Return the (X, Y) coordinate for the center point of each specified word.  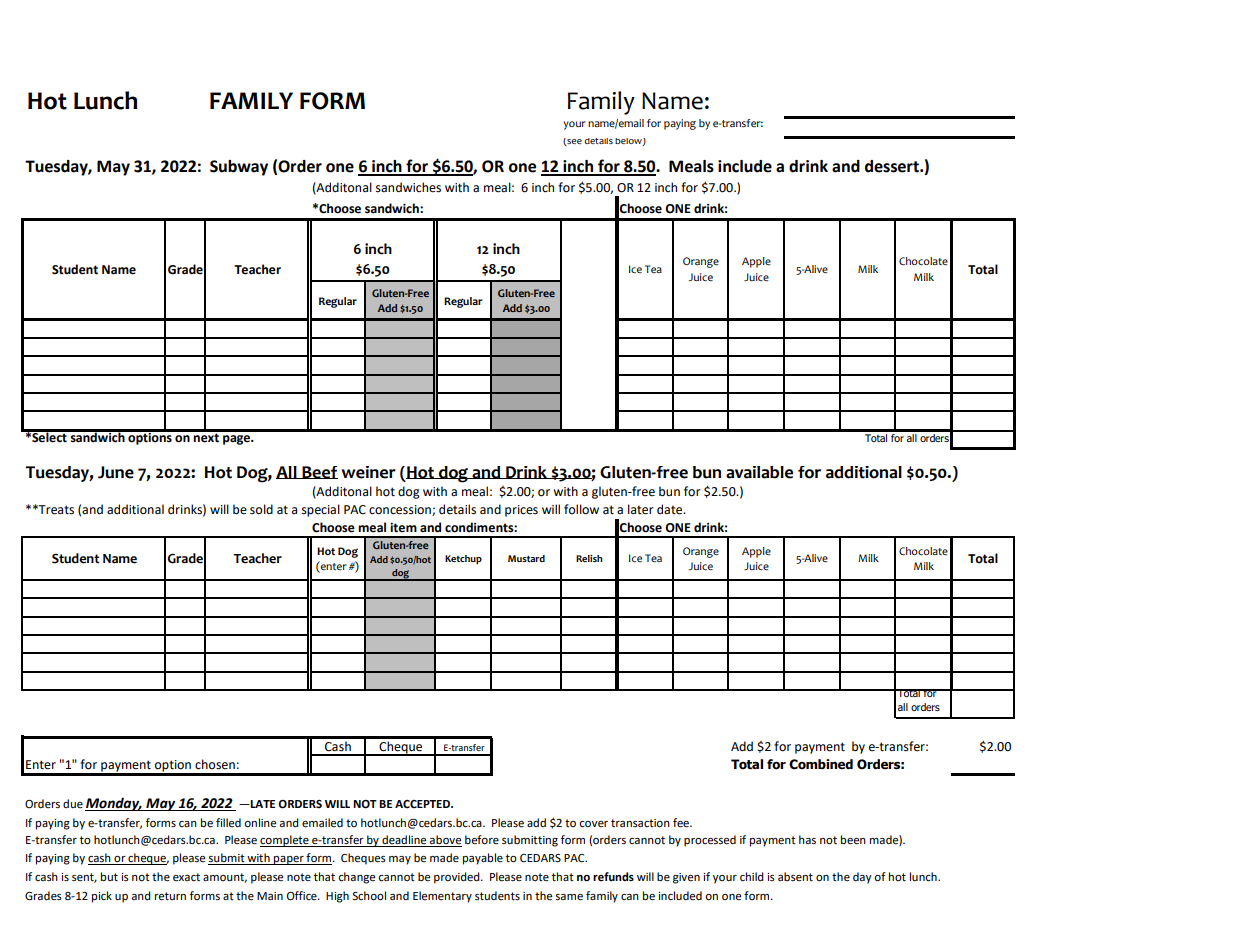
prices (521, 511)
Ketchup (463, 560)
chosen (215, 764)
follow (581, 509)
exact (186, 877)
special (321, 510)
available (759, 472)
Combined (821, 764)
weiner (368, 472)
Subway (239, 168)
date (671, 509)
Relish (589, 558)
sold (261, 509)
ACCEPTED (423, 804)
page (237, 440)
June (116, 472)
